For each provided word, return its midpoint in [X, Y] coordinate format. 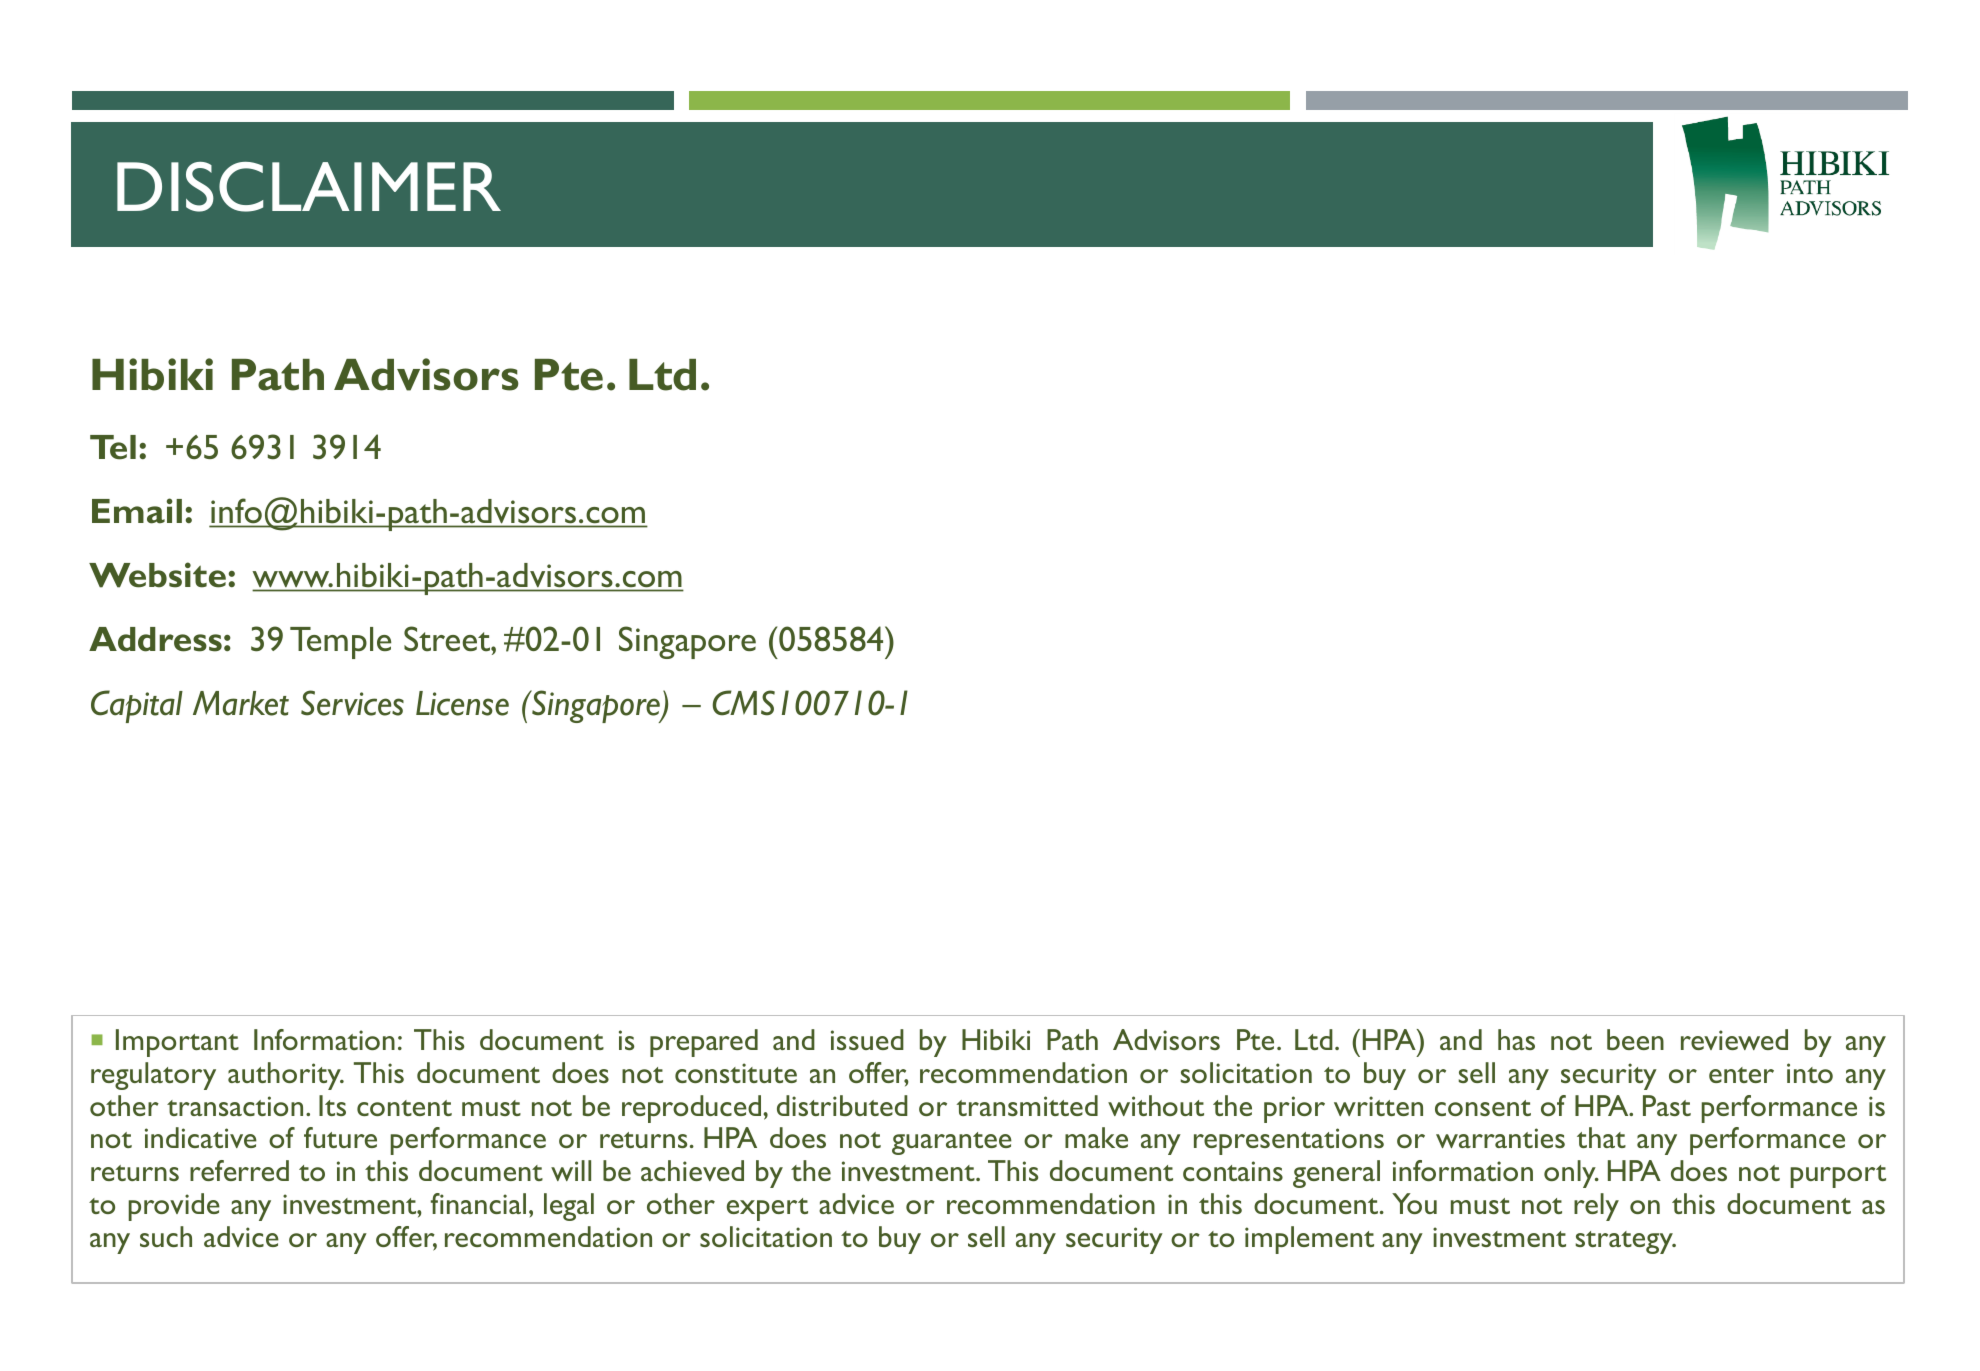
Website [157, 575]
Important [177, 1043]
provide [174, 1207]
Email [137, 511]
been [1635, 1039]
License [462, 703]
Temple [340, 643]
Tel [113, 447]
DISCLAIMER [309, 187]
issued [867, 1039]
